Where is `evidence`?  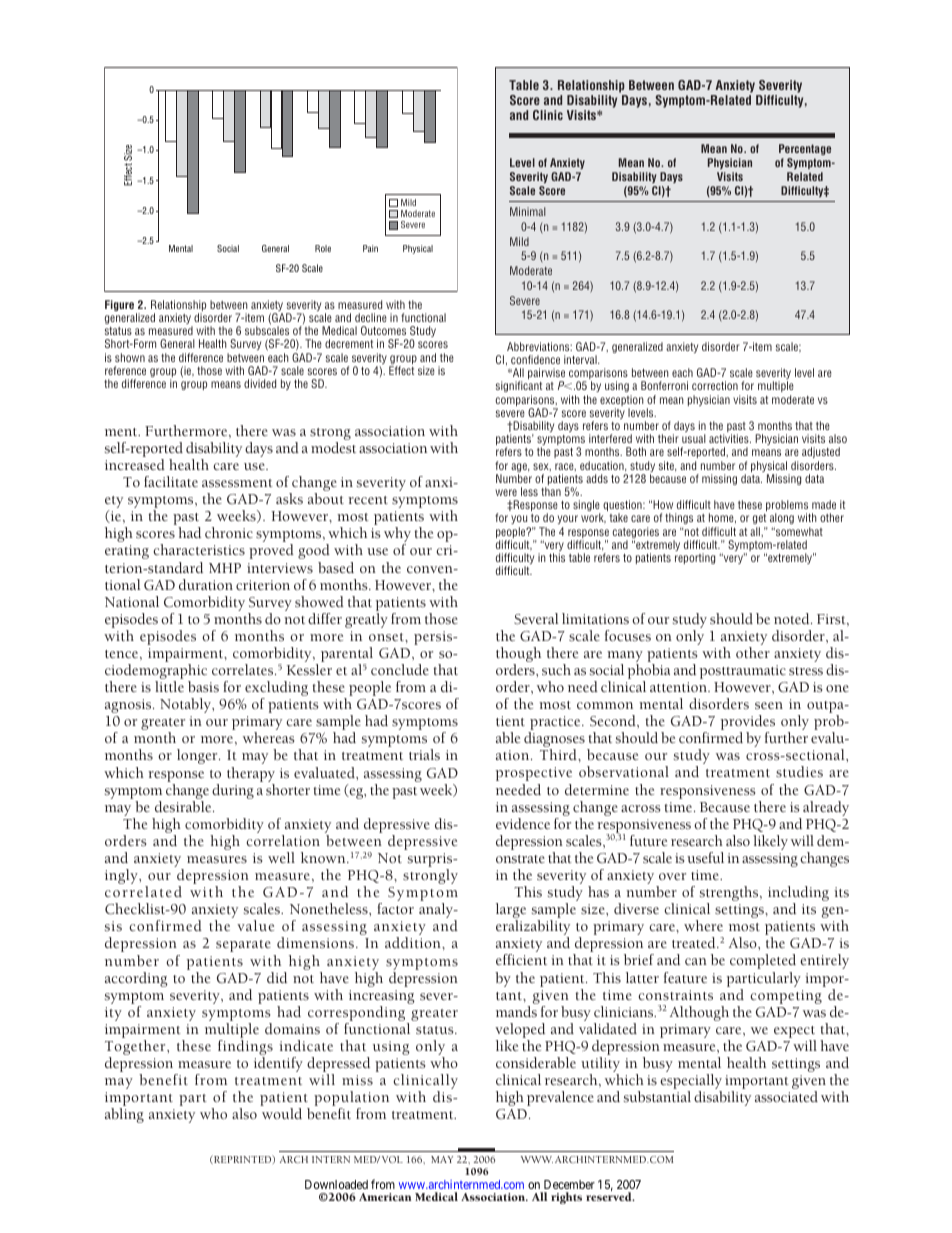 evidence is located at coordinates (523, 823).
